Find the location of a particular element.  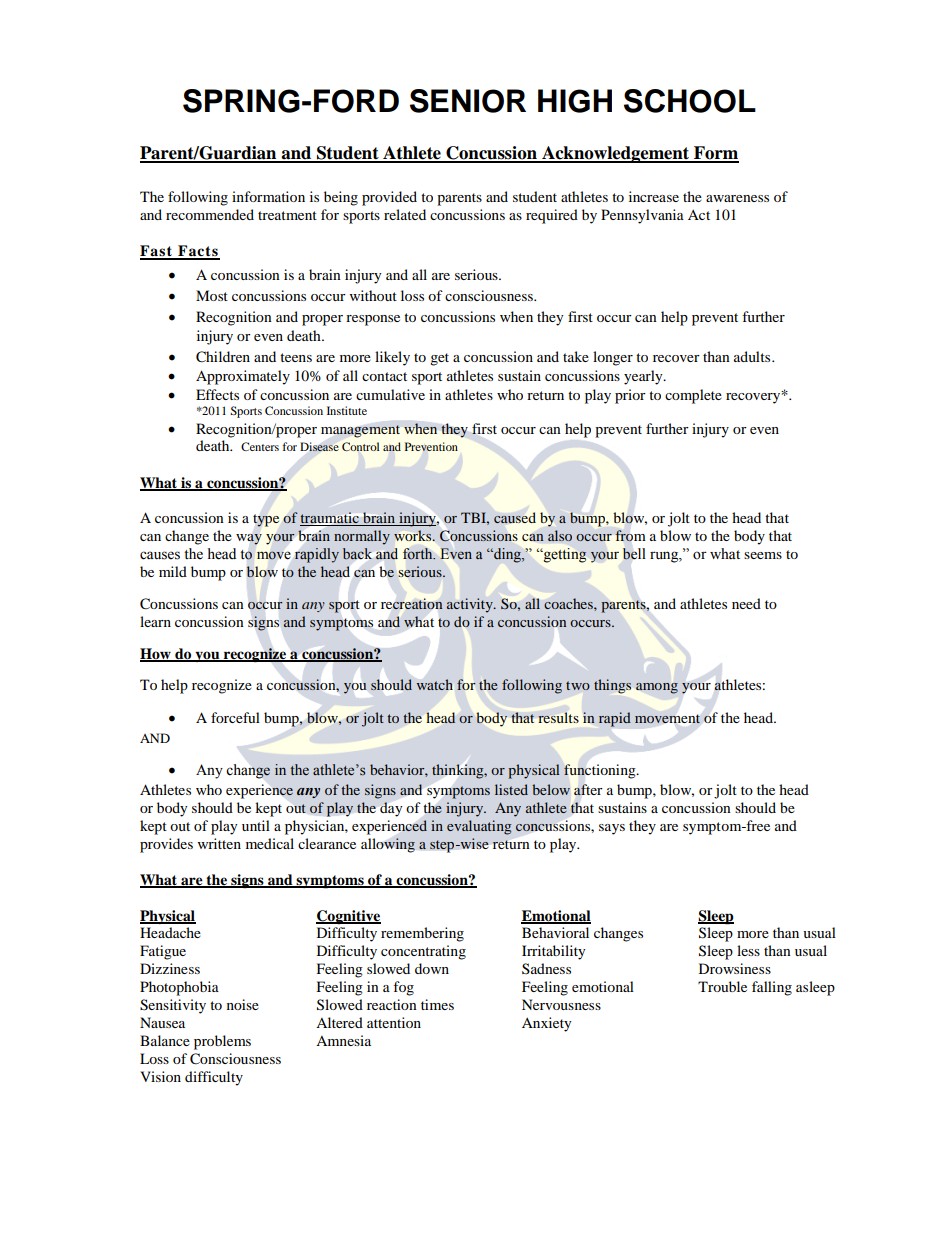

problems is located at coordinates (222, 1042).
